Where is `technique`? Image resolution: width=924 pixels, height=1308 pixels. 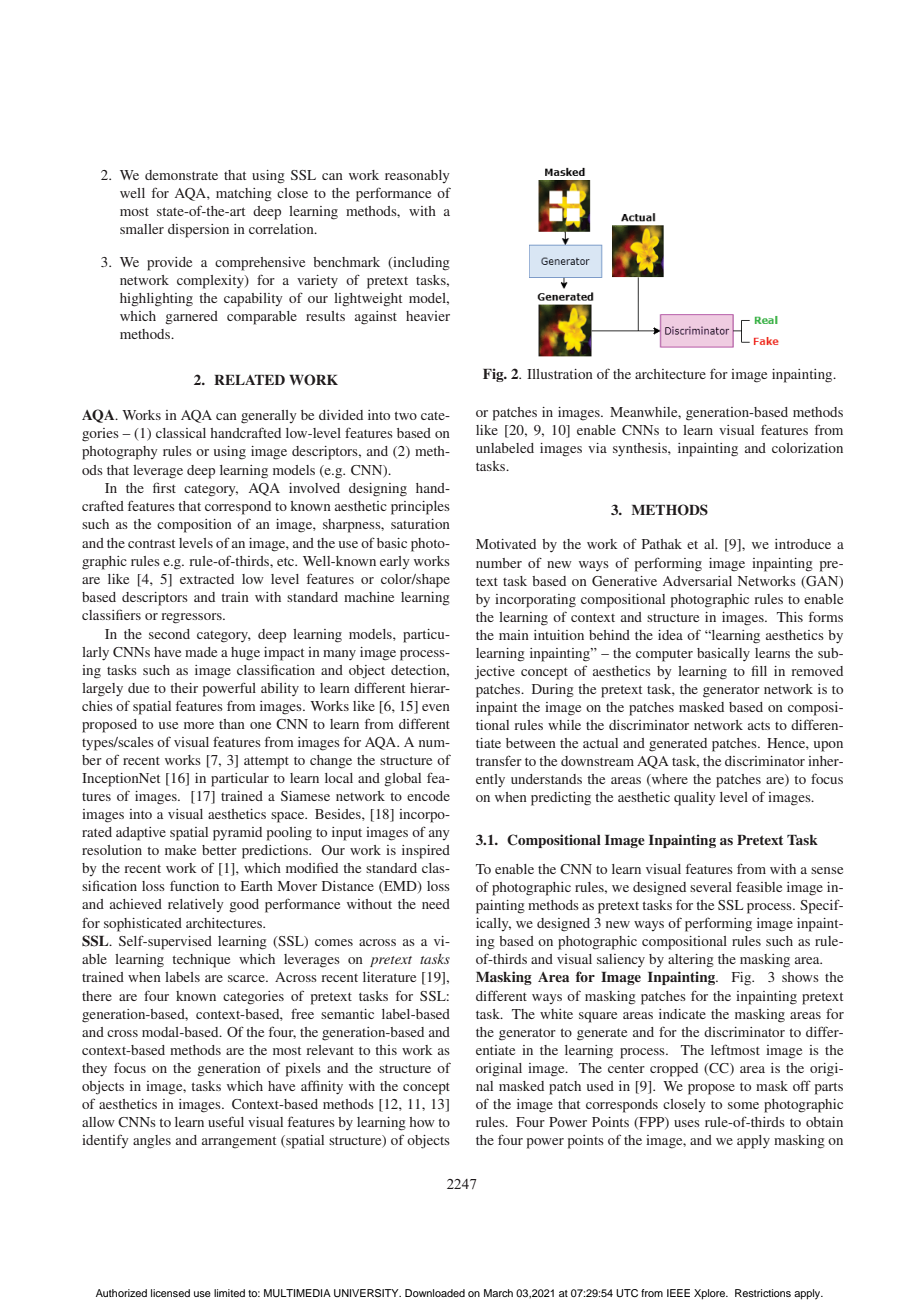 technique is located at coordinates (201, 961).
